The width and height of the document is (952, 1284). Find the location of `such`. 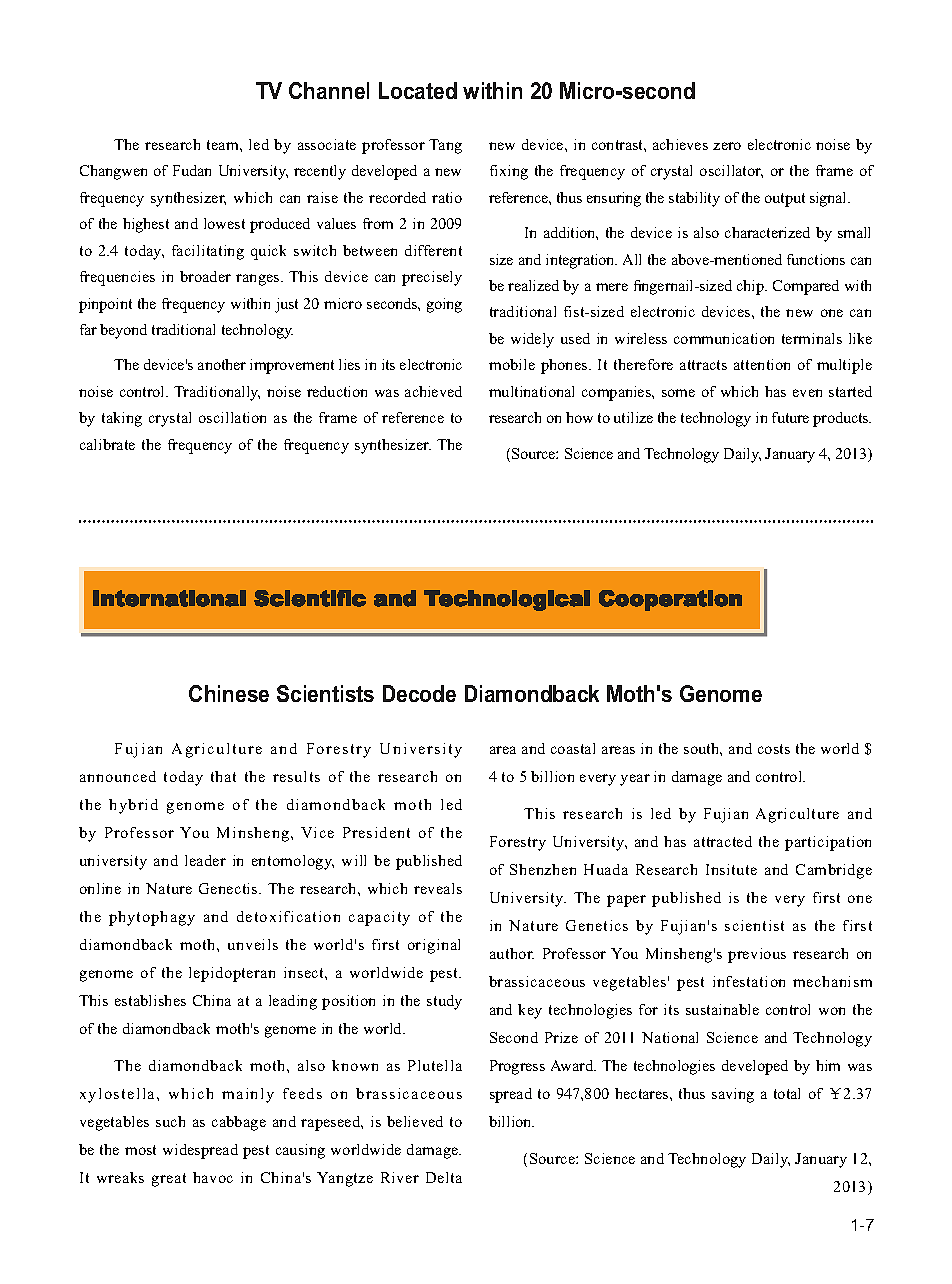

such is located at coordinates (170, 1121).
